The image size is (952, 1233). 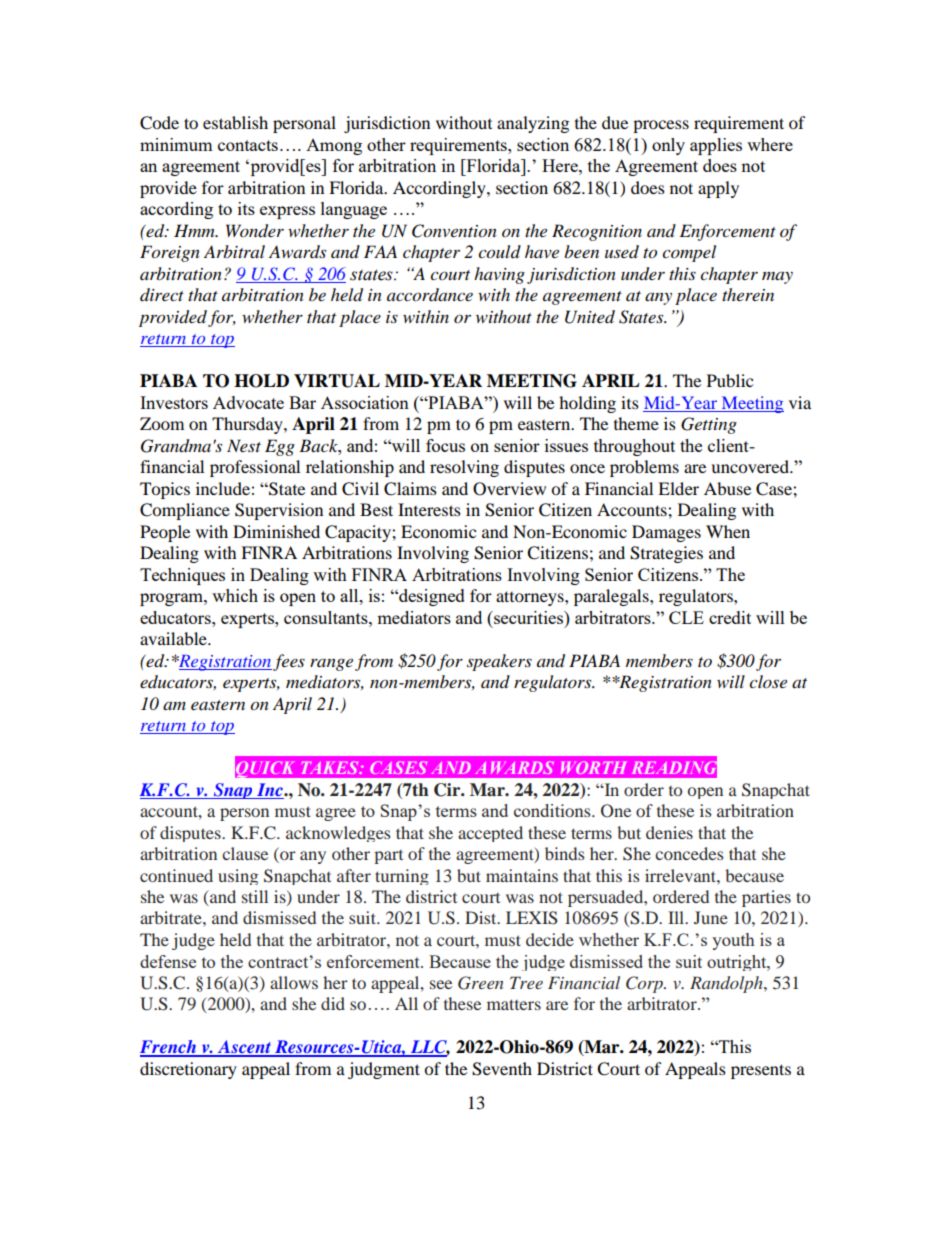 I want to click on resolving, so click(x=464, y=468).
